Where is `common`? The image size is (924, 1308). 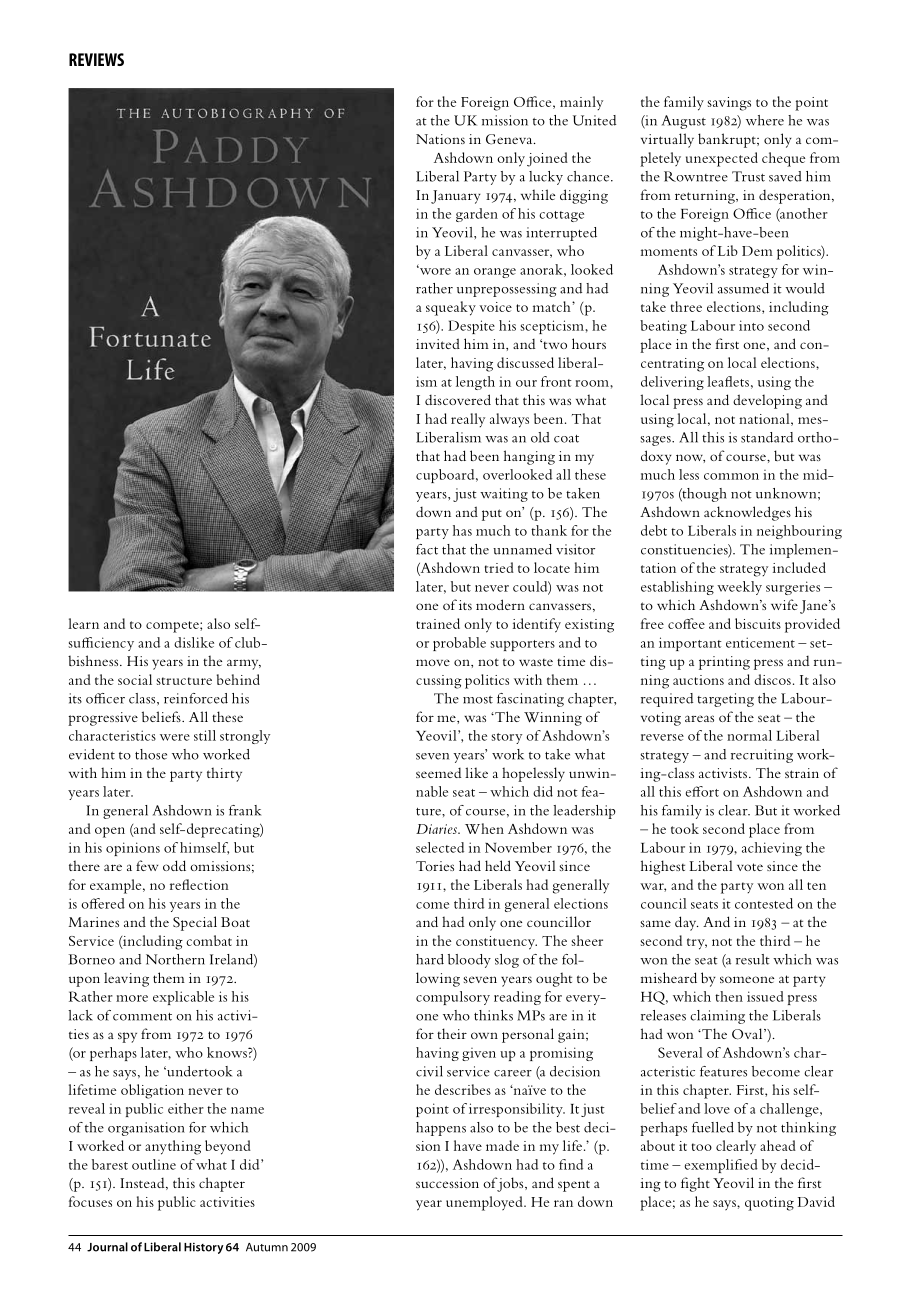 common is located at coordinates (731, 476).
